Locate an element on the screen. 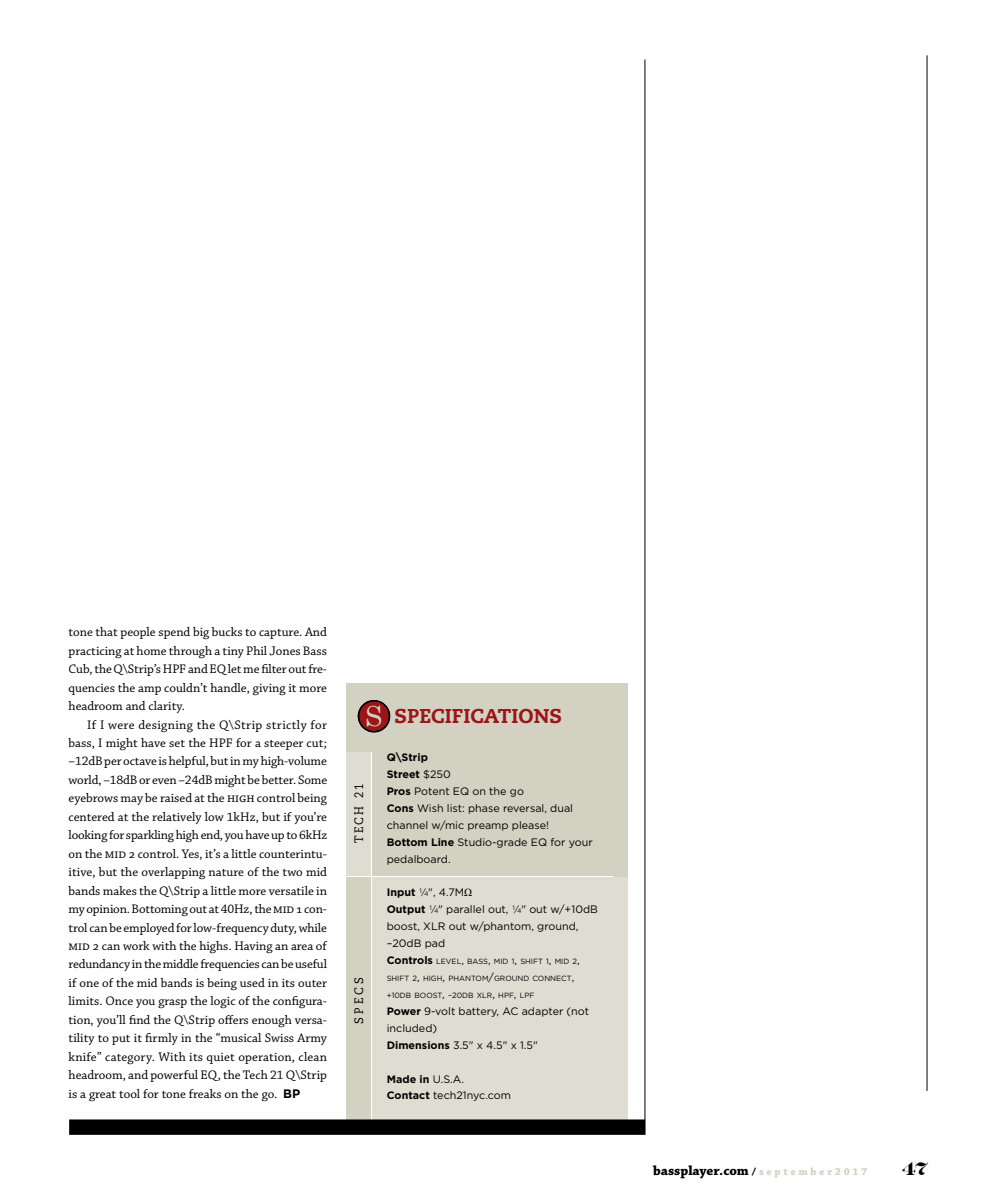 This screenshot has height=1204, width=996. adapter is located at coordinates (542, 1012).
